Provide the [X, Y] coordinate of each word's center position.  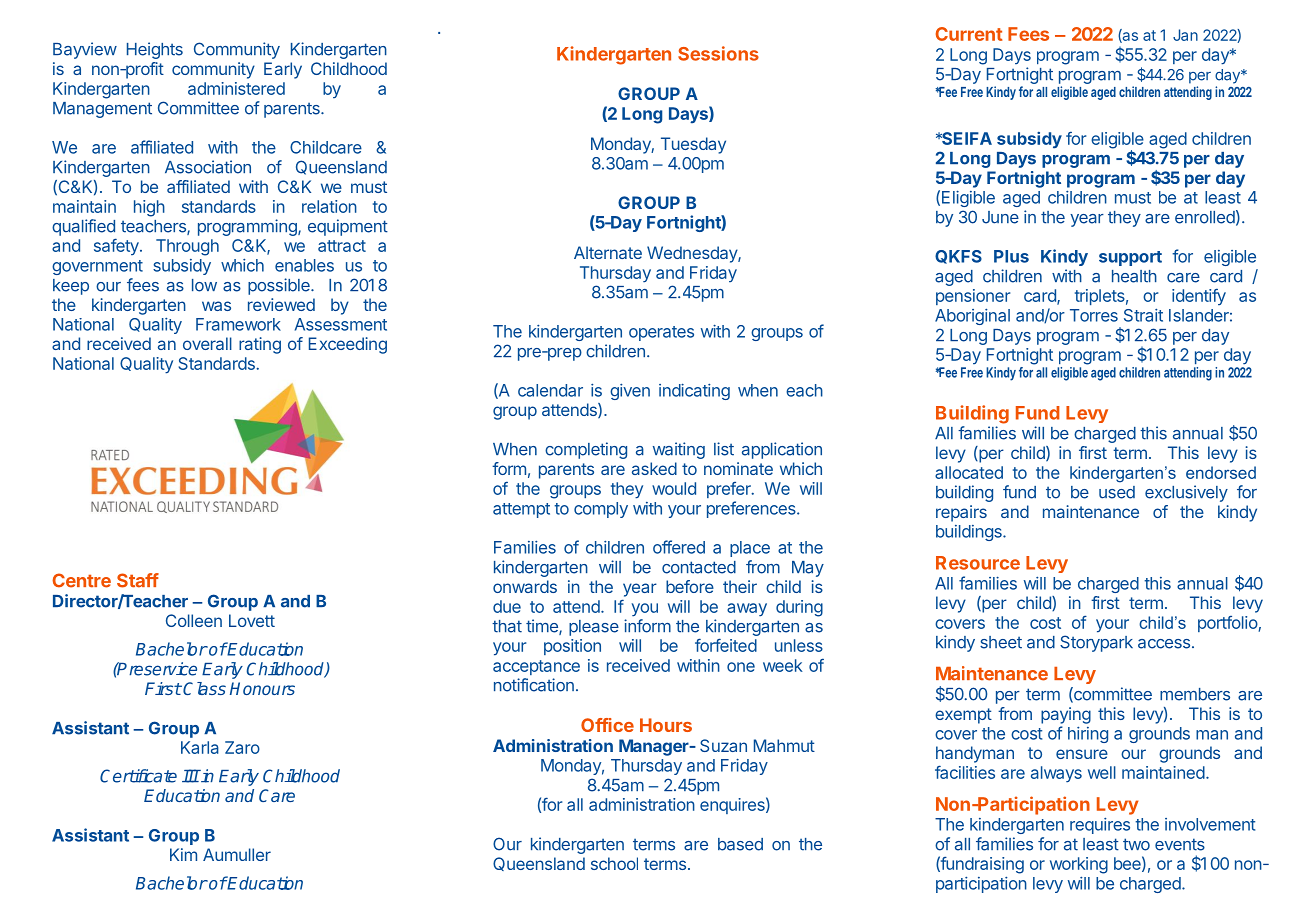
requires [1100, 826]
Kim [183, 854]
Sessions [718, 53]
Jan [1185, 35]
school [614, 863]
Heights [155, 50]
